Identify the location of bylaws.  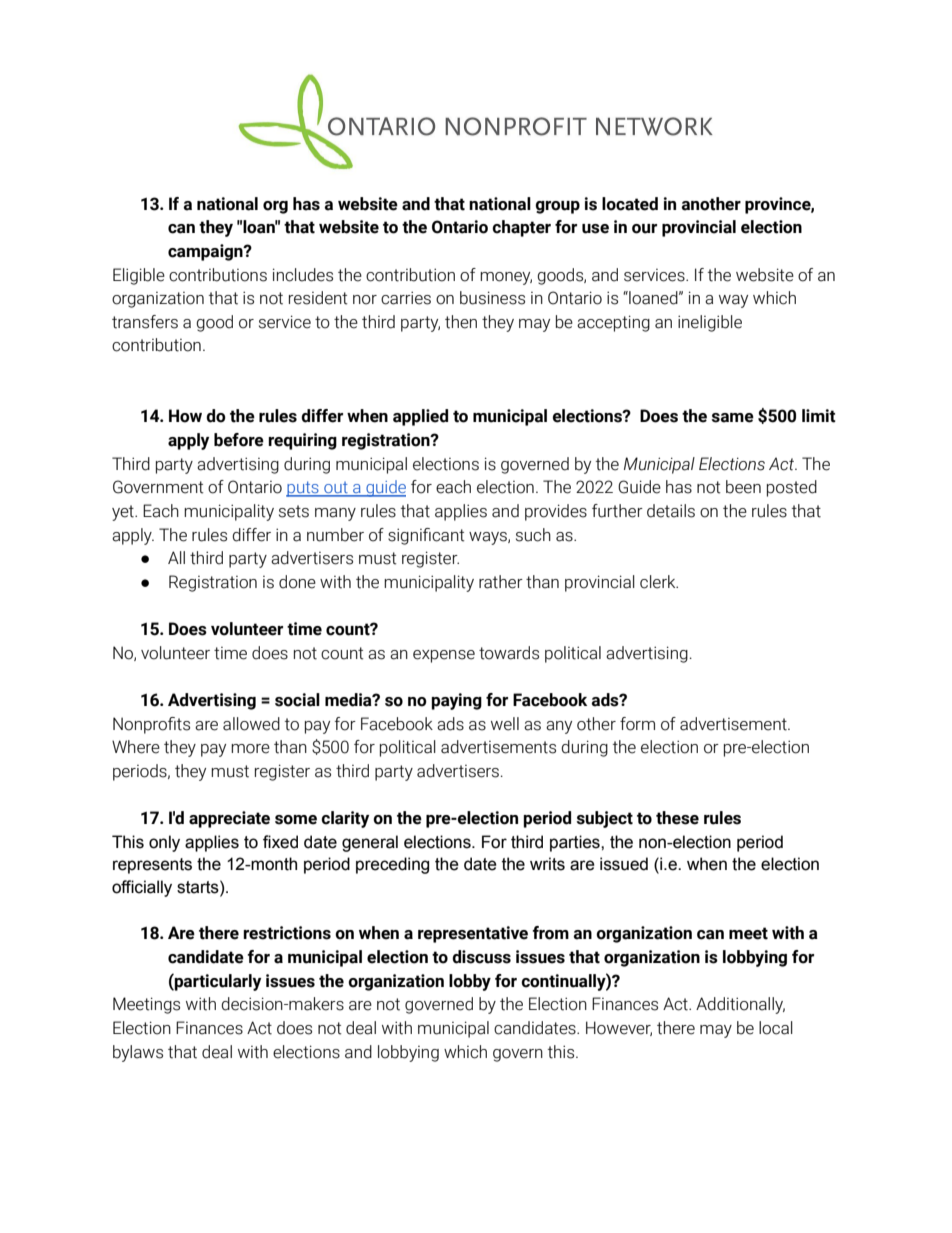
(138, 1053).
